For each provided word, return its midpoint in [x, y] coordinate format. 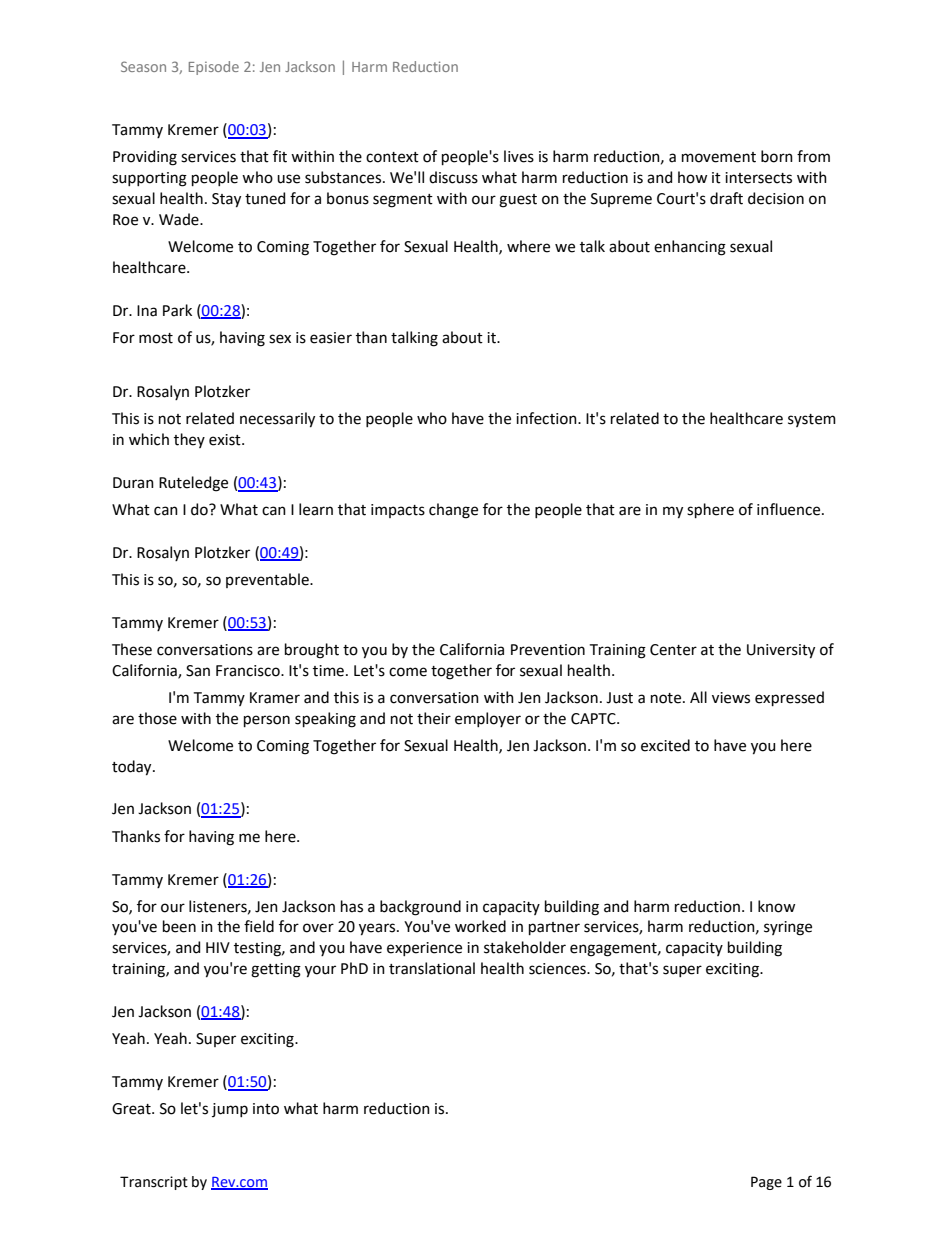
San [198, 671]
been [179, 926]
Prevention [548, 650]
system [812, 420]
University [781, 651]
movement [719, 157]
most [156, 338]
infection [547, 418]
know [776, 906]
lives [519, 156]
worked [480, 926]
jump [230, 1110]
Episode [214, 68]
